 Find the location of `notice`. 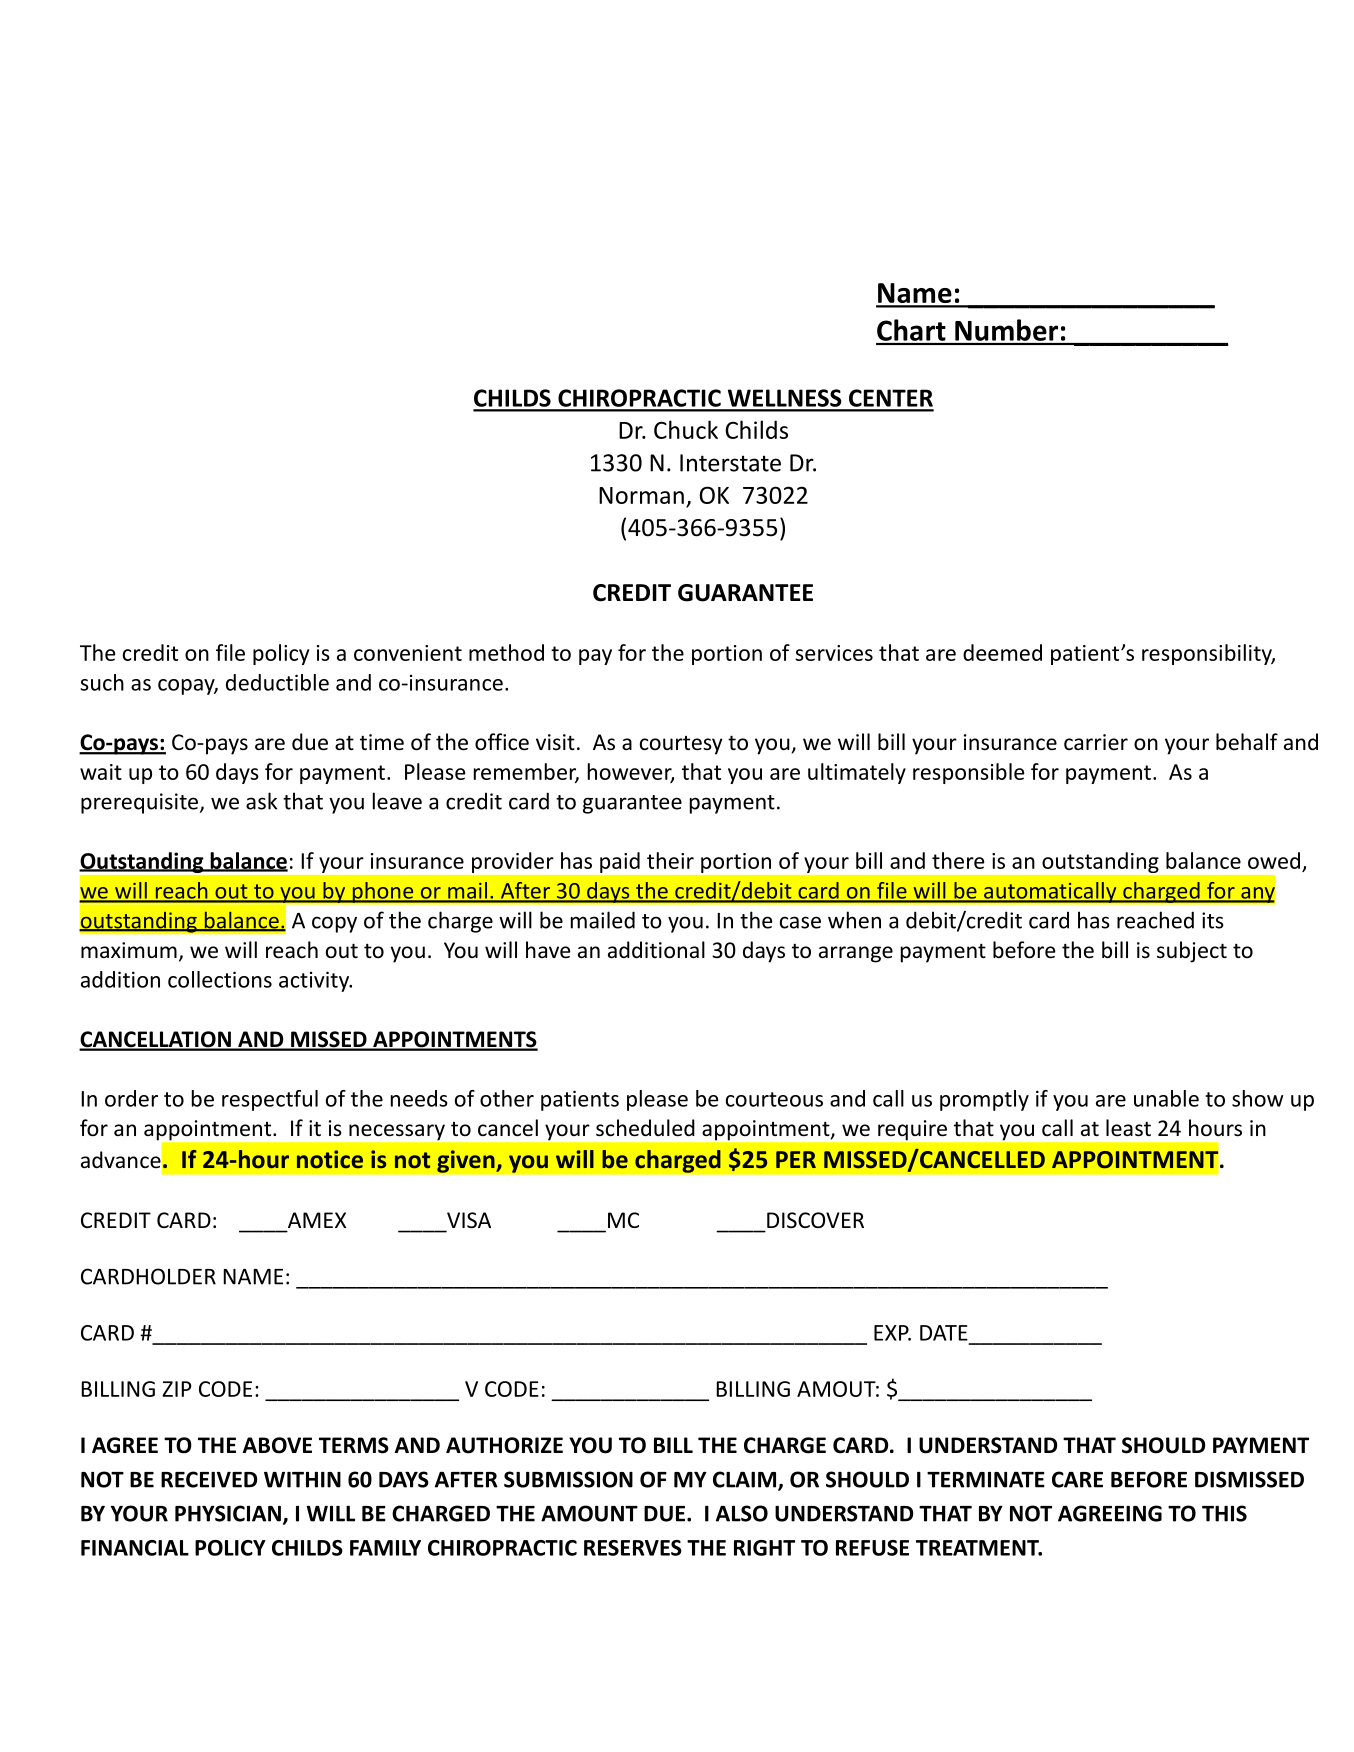

notice is located at coordinates (330, 1159).
